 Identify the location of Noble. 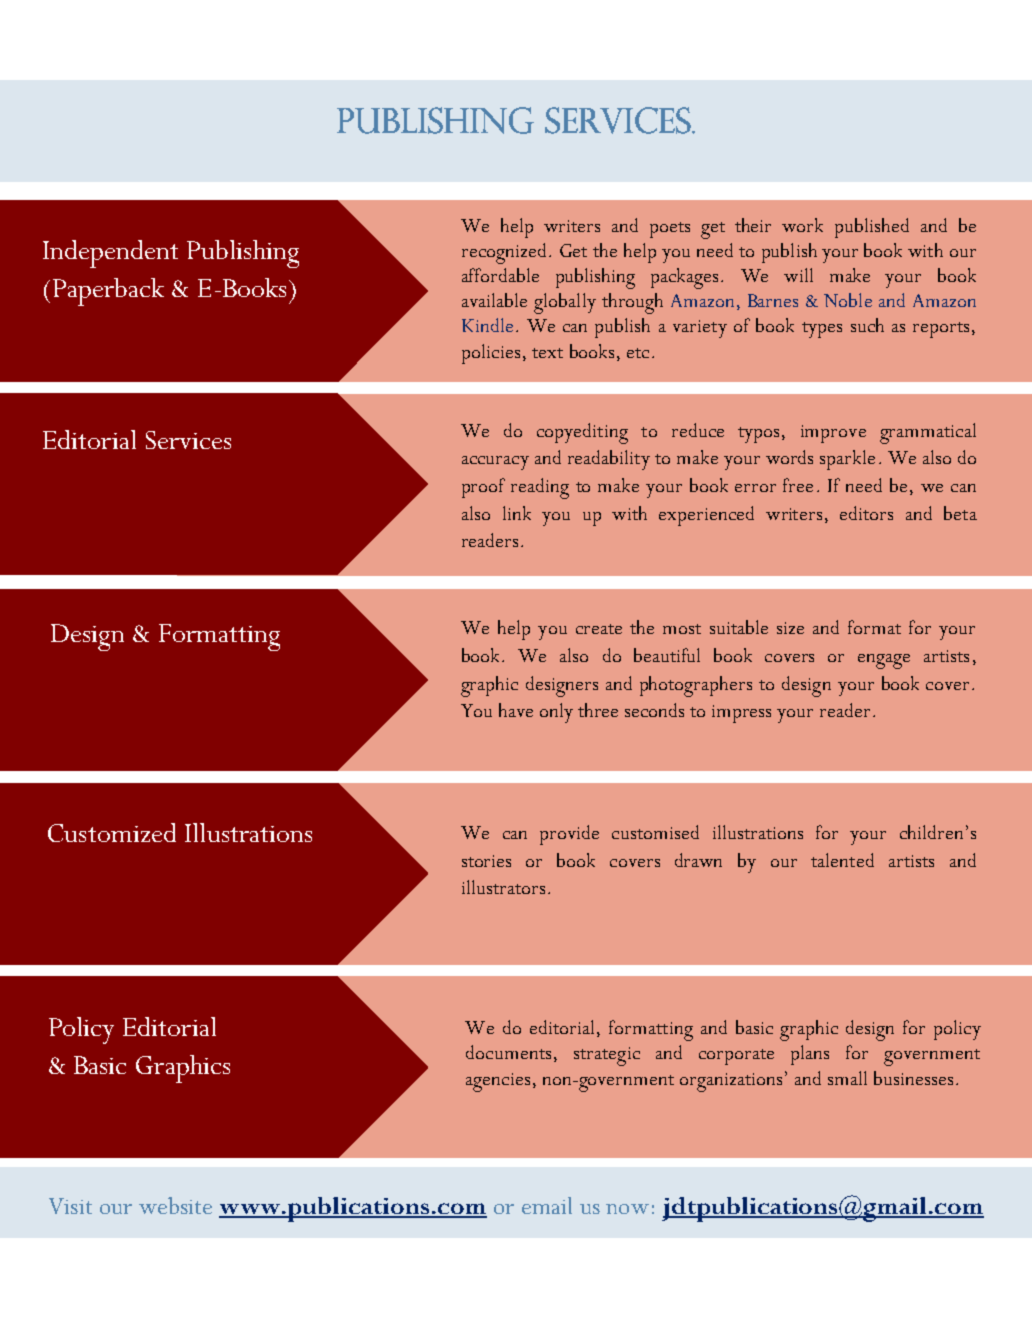
(848, 300).
